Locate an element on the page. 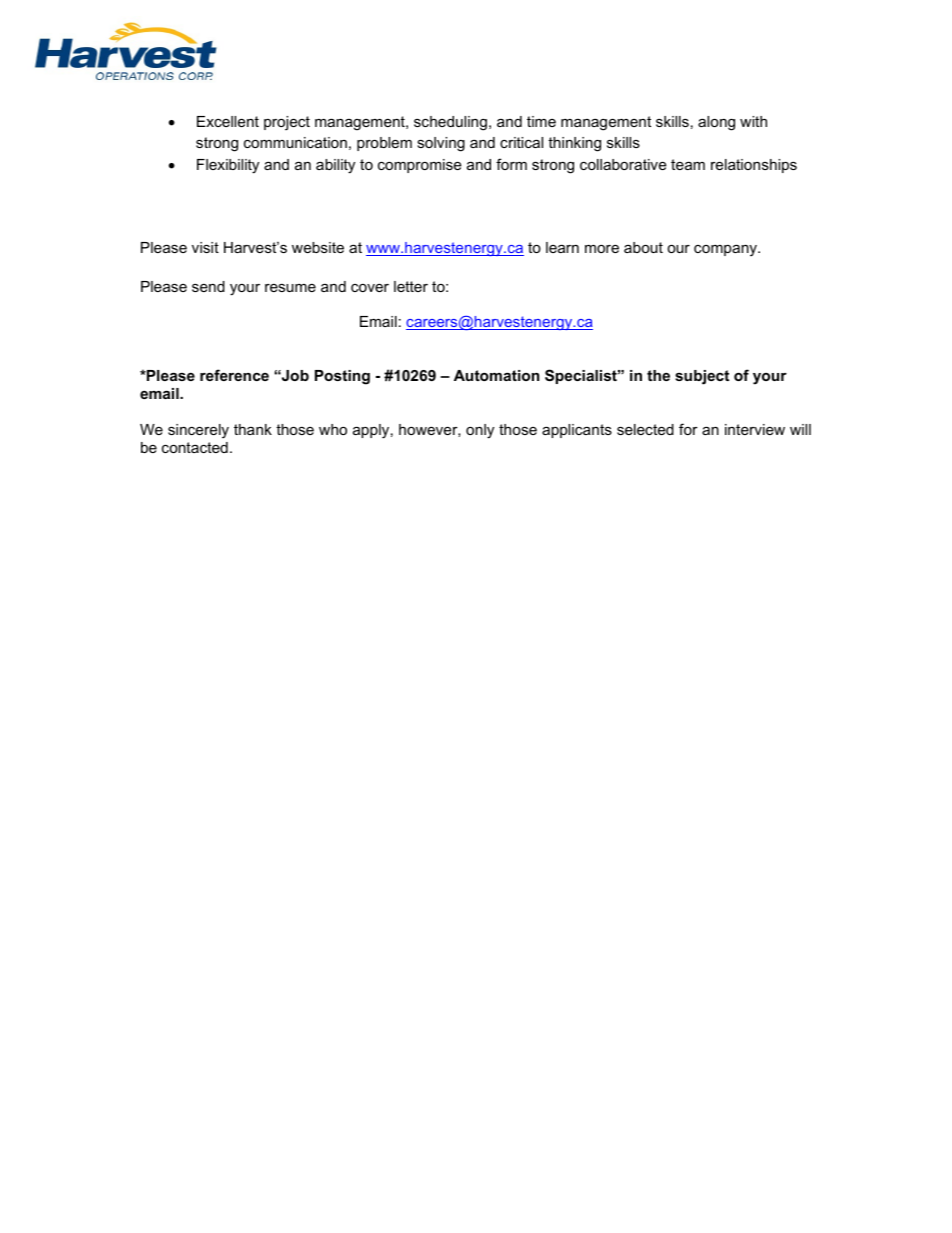  critical is located at coordinates (521, 142).
